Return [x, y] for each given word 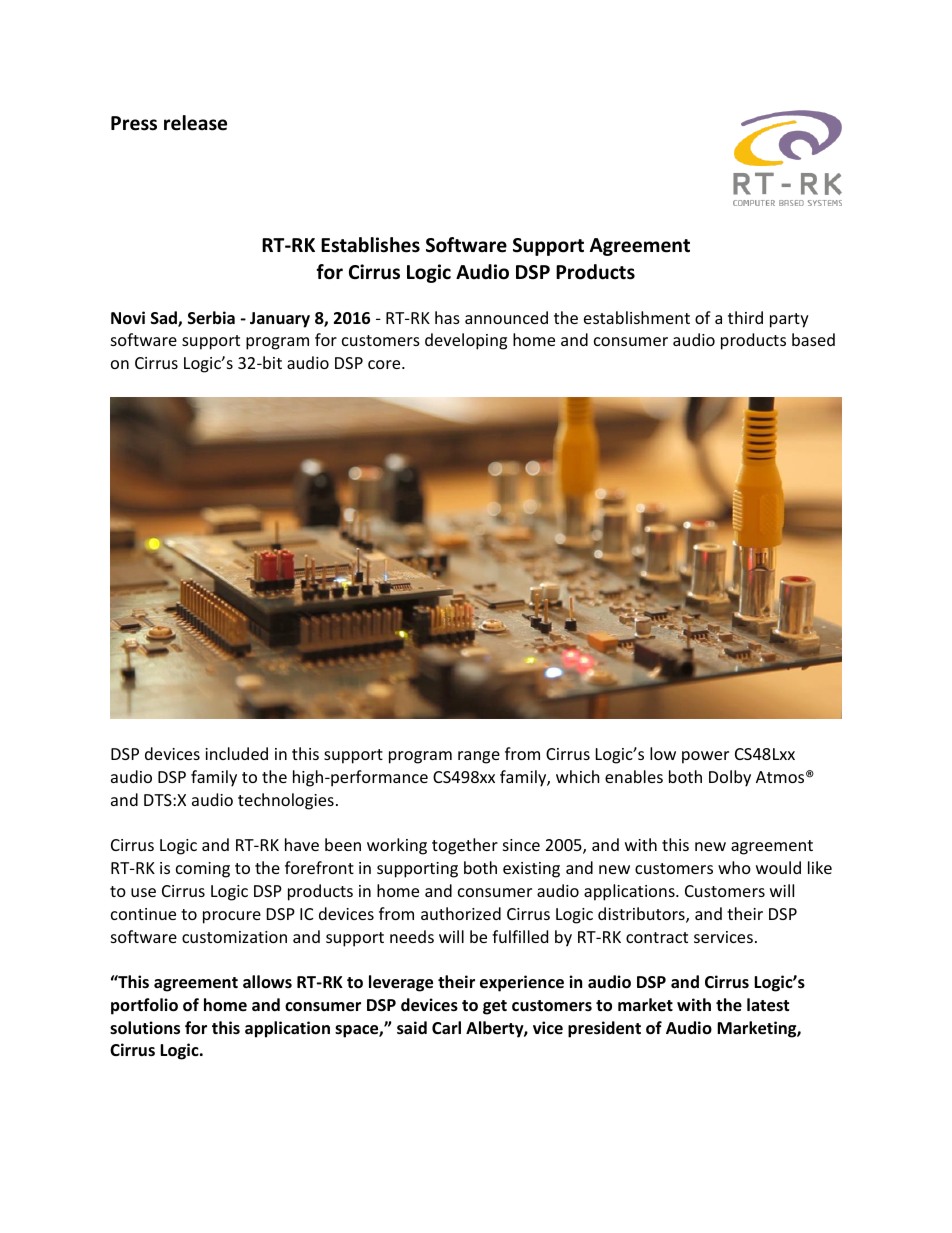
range [479, 757]
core [385, 364]
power [705, 757]
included [236, 753]
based [813, 339]
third [745, 317]
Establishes [370, 245]
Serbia [211, 317]
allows [267, 981]
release [195, 123]
